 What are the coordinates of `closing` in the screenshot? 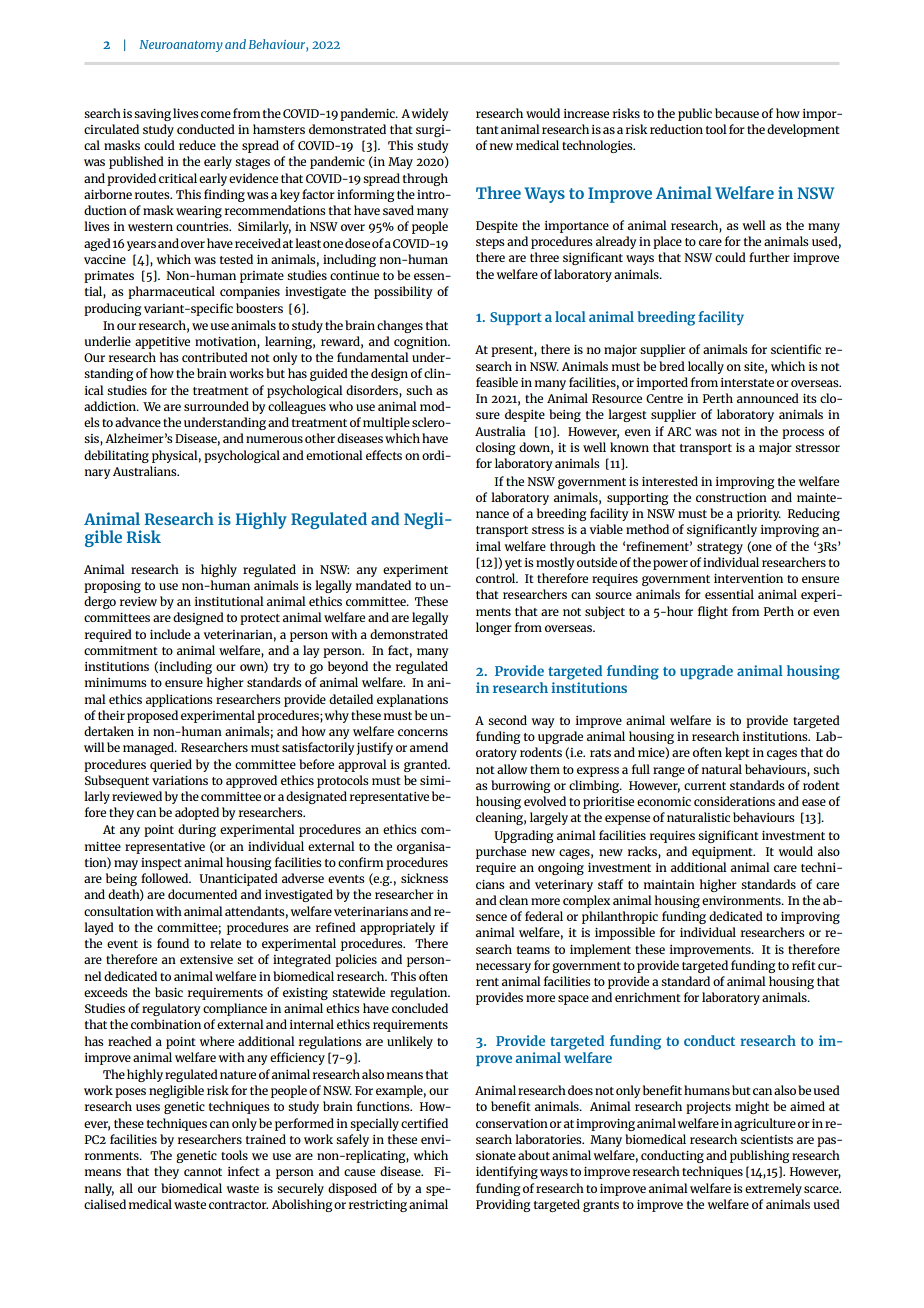 It's located at (495, 448).
